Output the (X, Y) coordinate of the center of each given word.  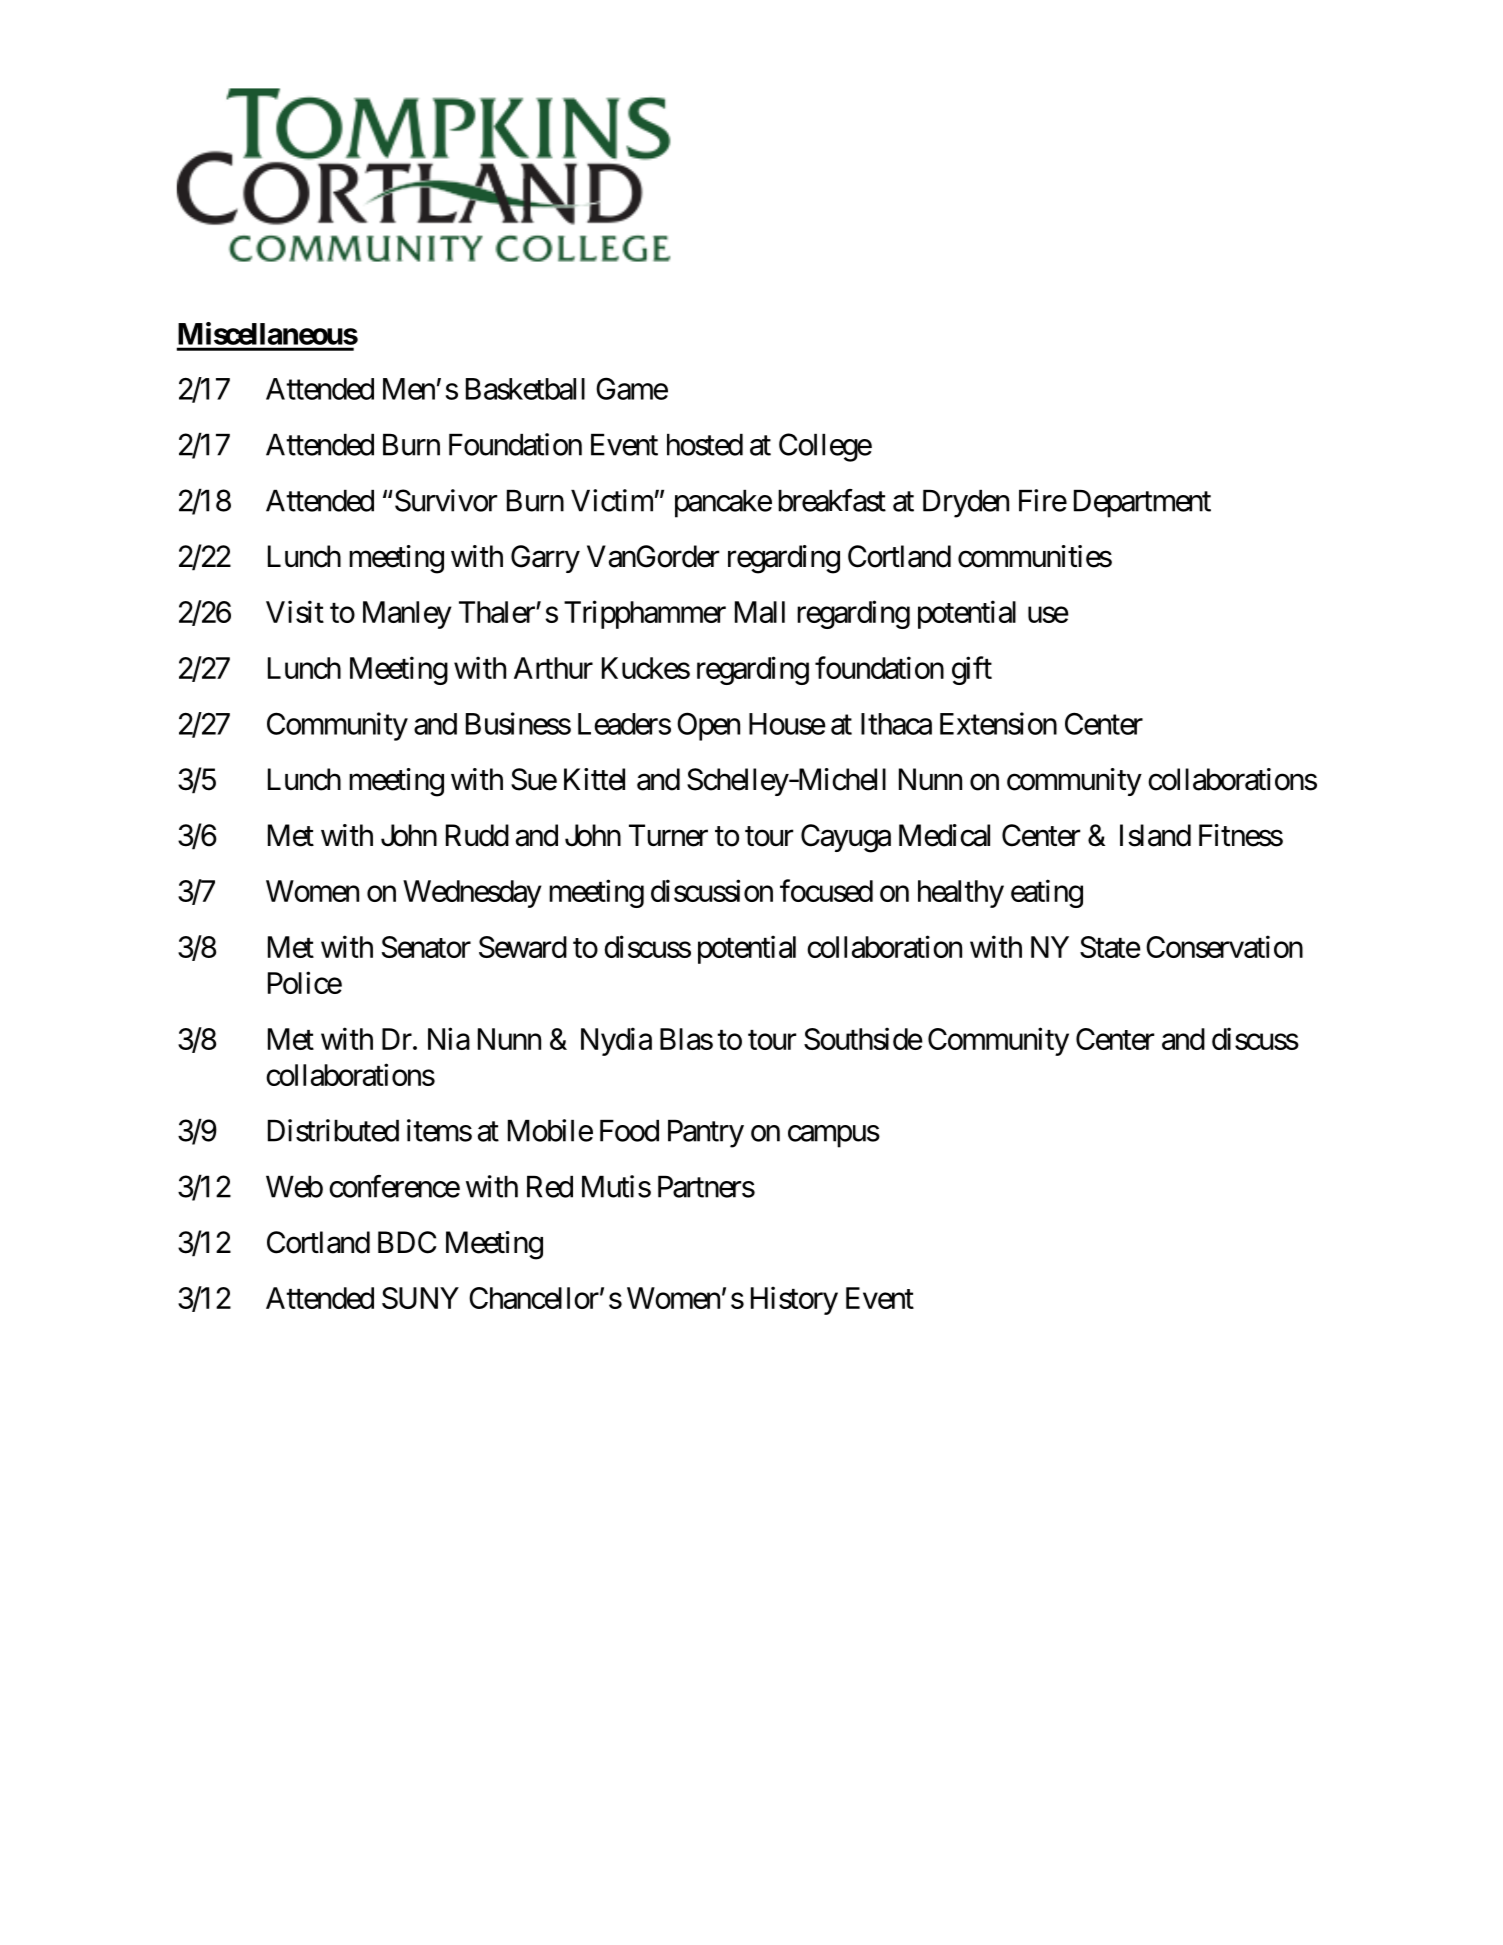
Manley (407, 615)
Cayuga (846, 838)
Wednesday (472, 894)
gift (972, 670)
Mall (760, 612)
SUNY (420, 1298)
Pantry (706, 1134)
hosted (705, 445)
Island (1155, 835)
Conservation (1224, 946)
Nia (449, 1038)
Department (1142, 504)
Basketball (525, 389)
